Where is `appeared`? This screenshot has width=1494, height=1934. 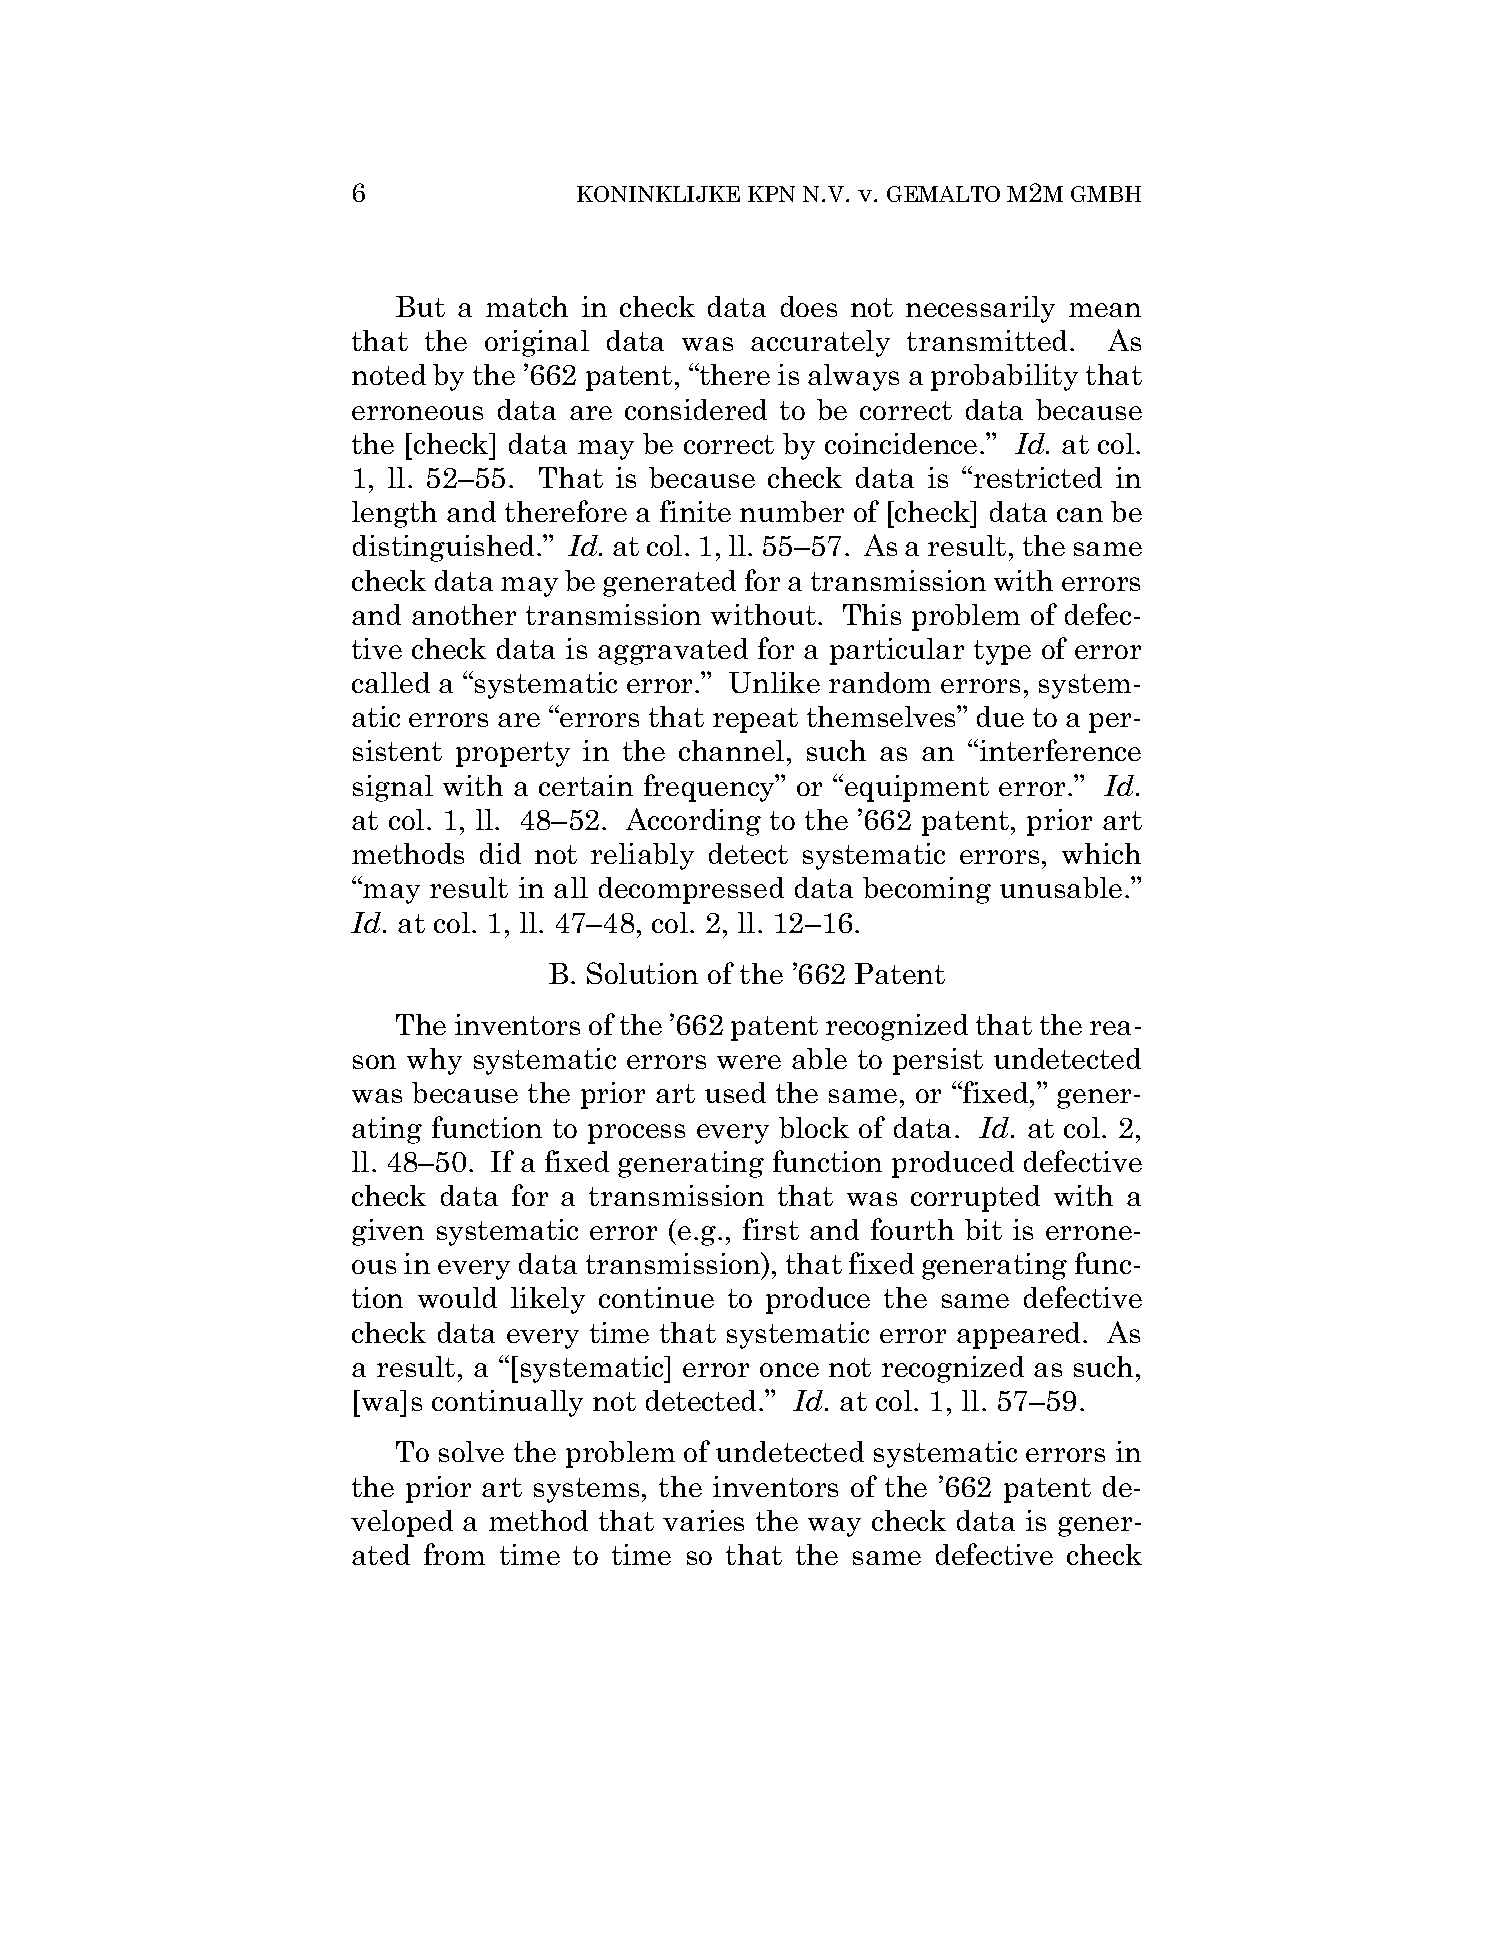
appeared is located at coordinates (1020, 1335).
